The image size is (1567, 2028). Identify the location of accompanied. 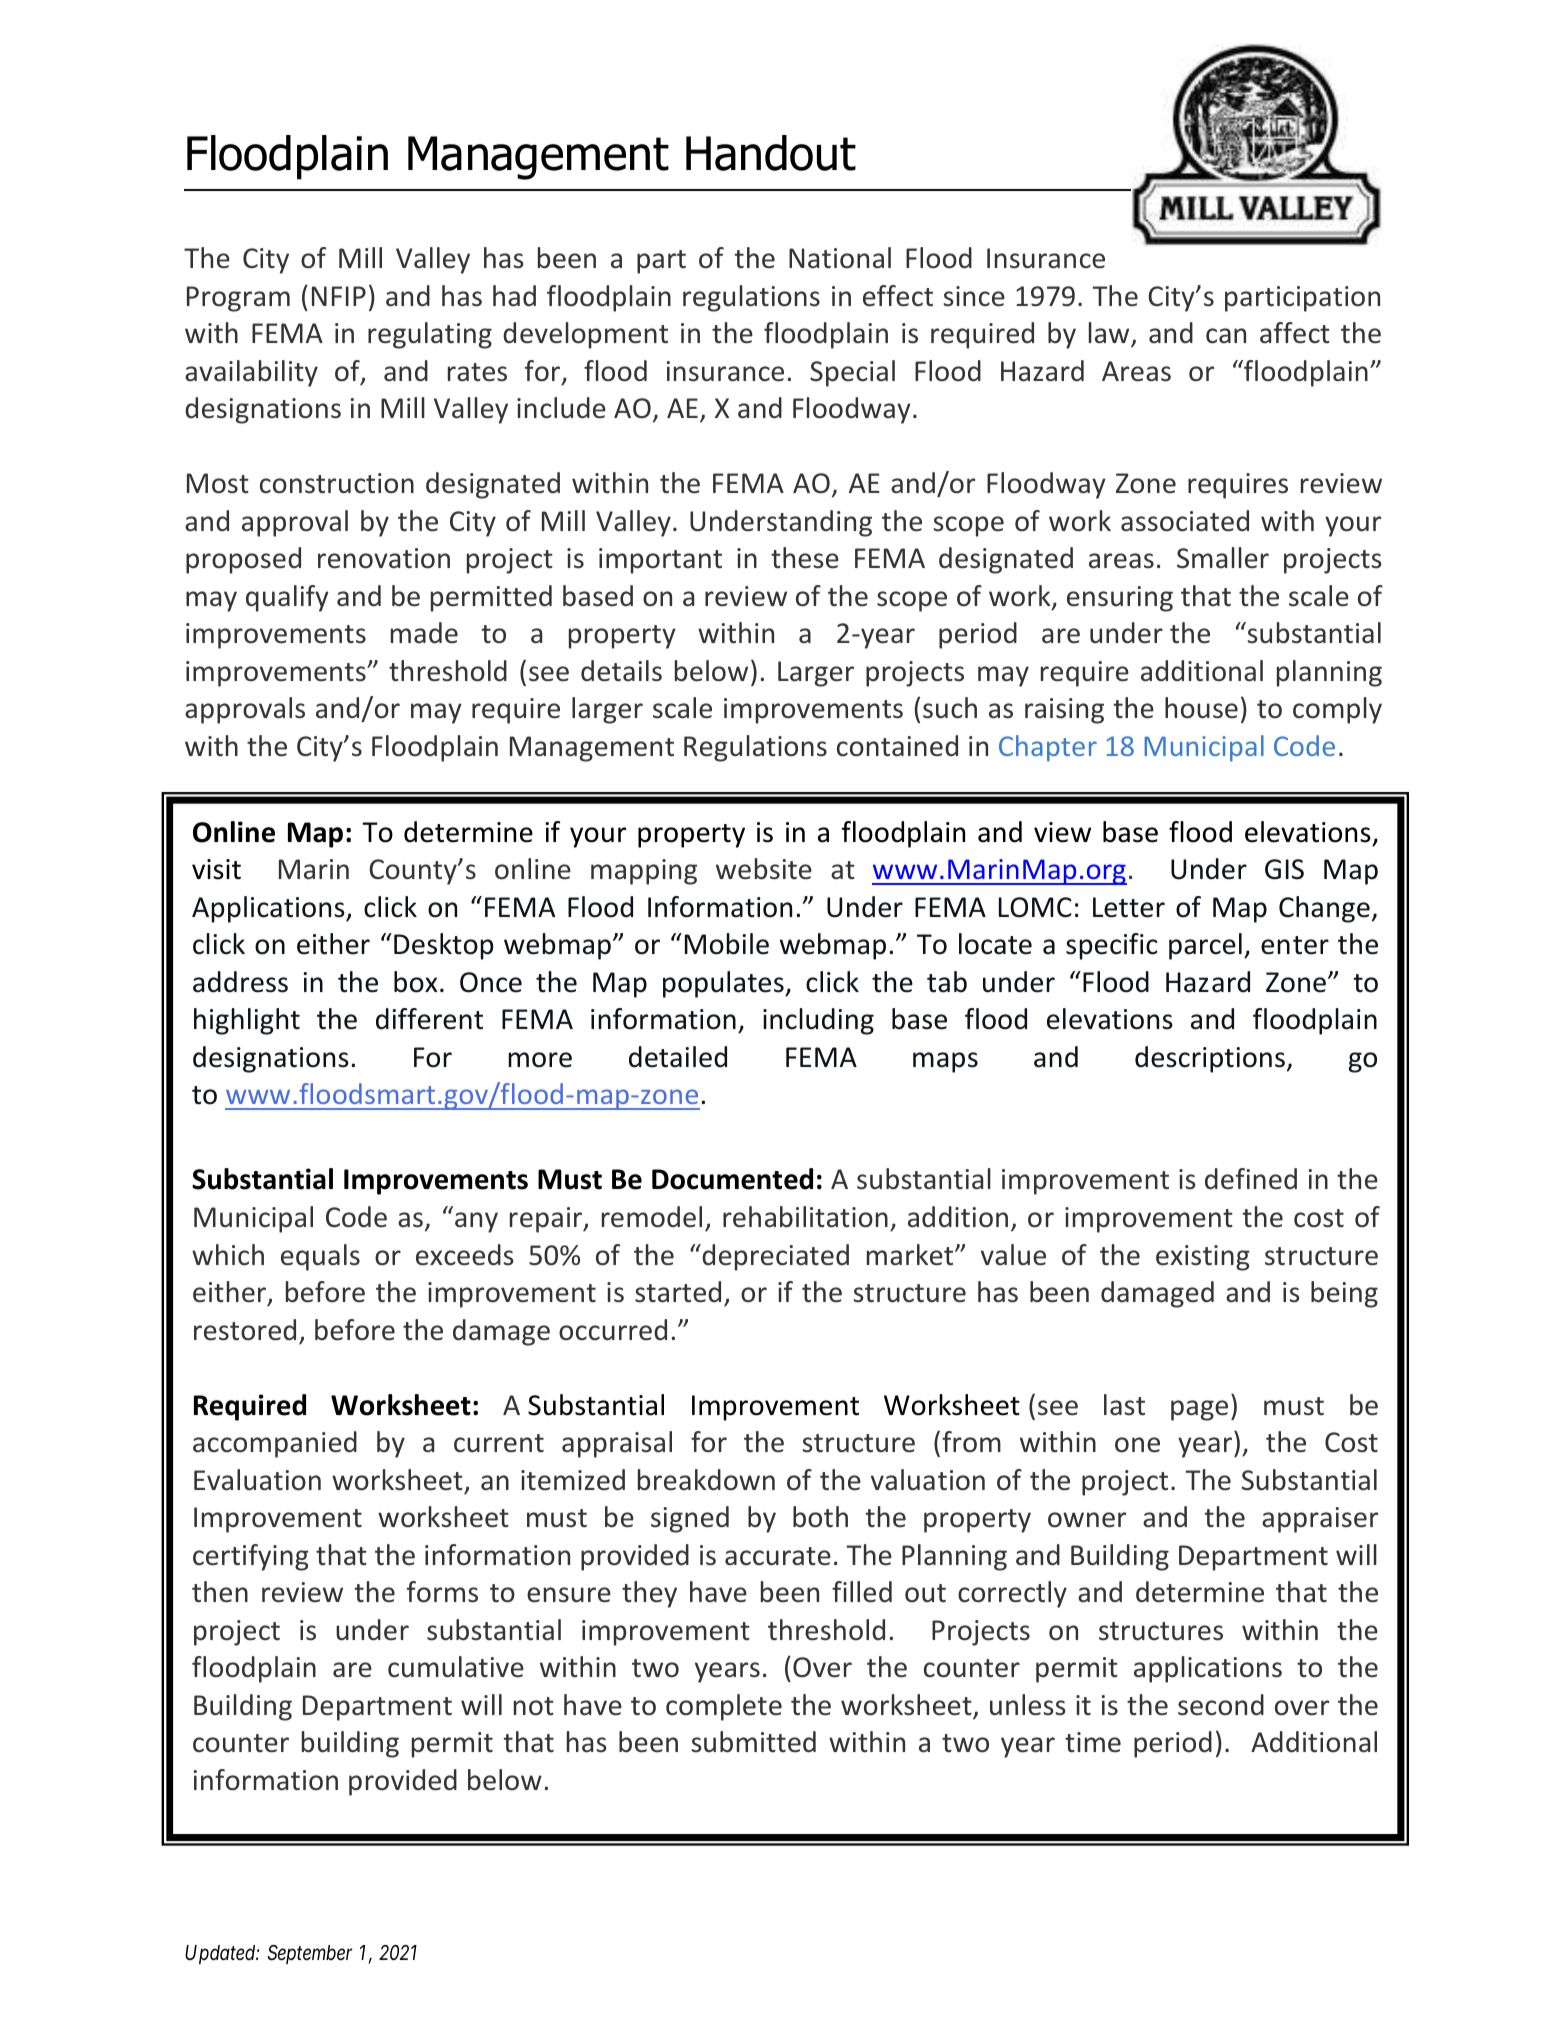
(275, 1444).
